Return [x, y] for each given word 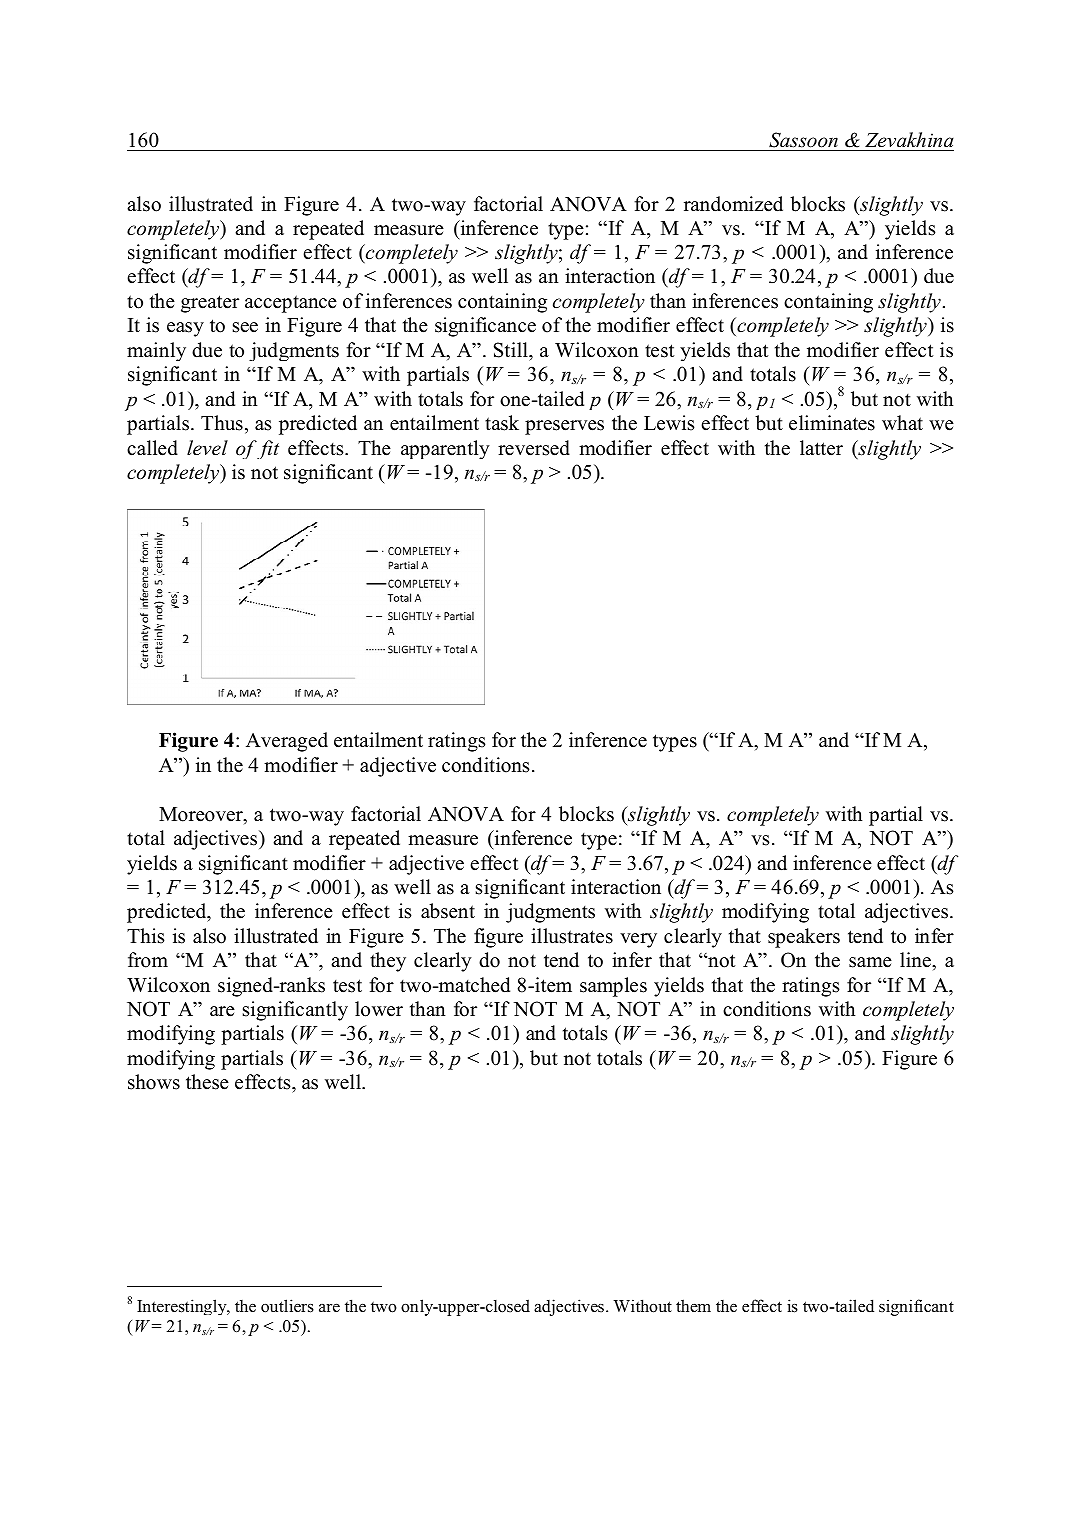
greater [210, 304]
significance [485, 327]
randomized [733, 204]
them [693, 1305]
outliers [287, 1306]
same [870, 962]
